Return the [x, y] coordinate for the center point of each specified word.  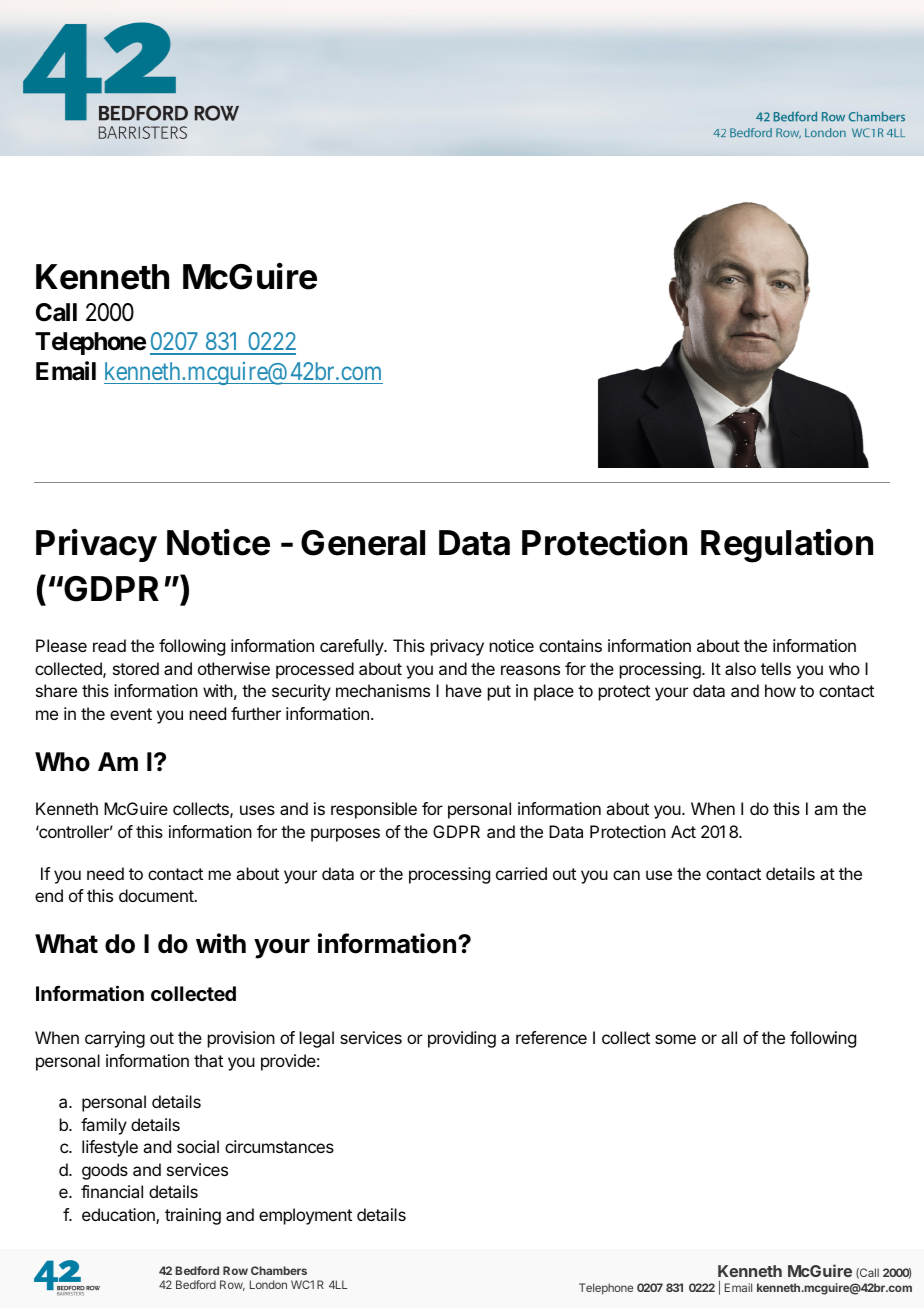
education [119, 1216]
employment [305, 1216]
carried [521, 873]
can [626, 875]
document [157, 895]
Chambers [279, 1270]
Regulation [787, 546]
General [363, 543]
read [109, 645]
